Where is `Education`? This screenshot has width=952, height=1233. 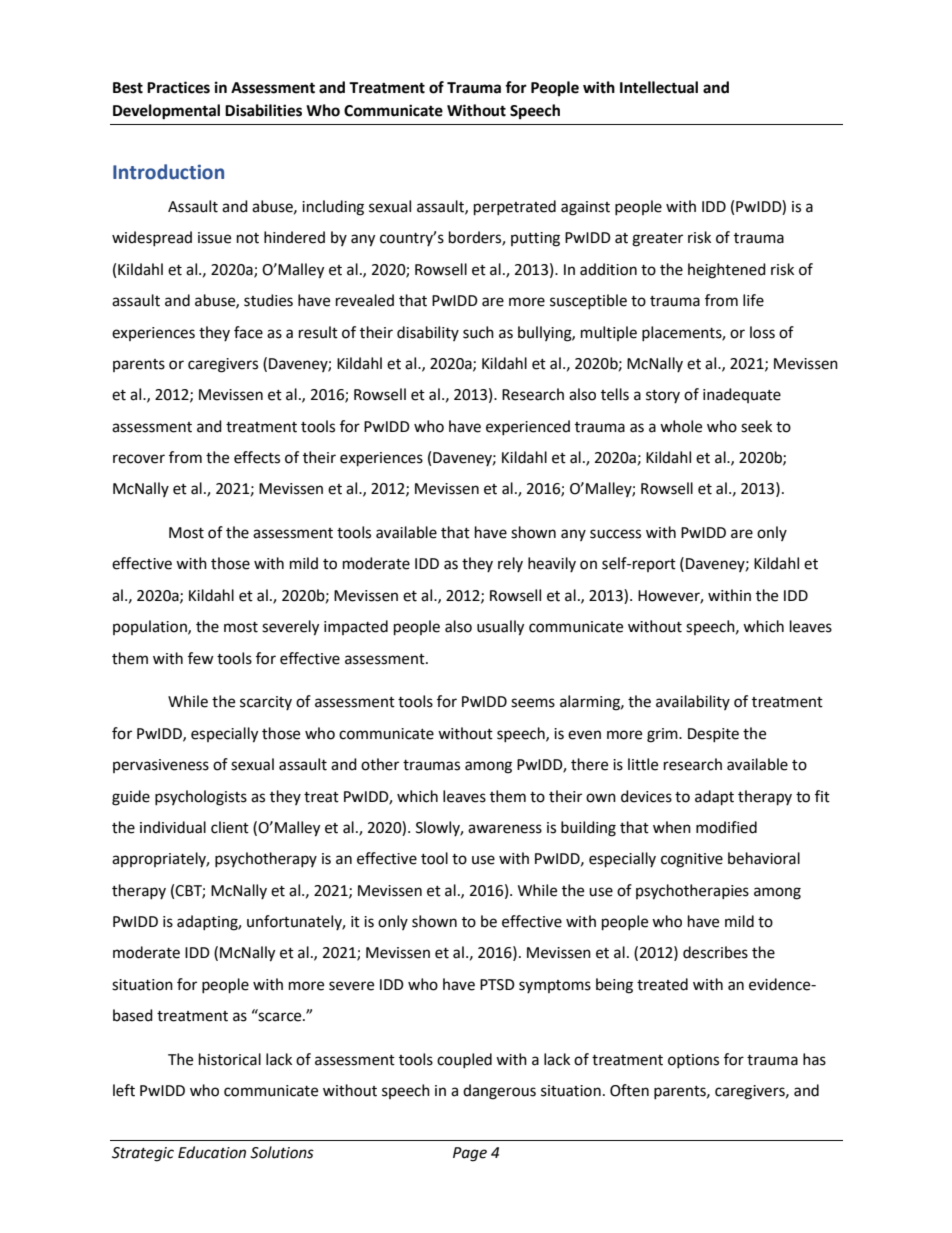 Education is located at coordinates (212, 1152).
